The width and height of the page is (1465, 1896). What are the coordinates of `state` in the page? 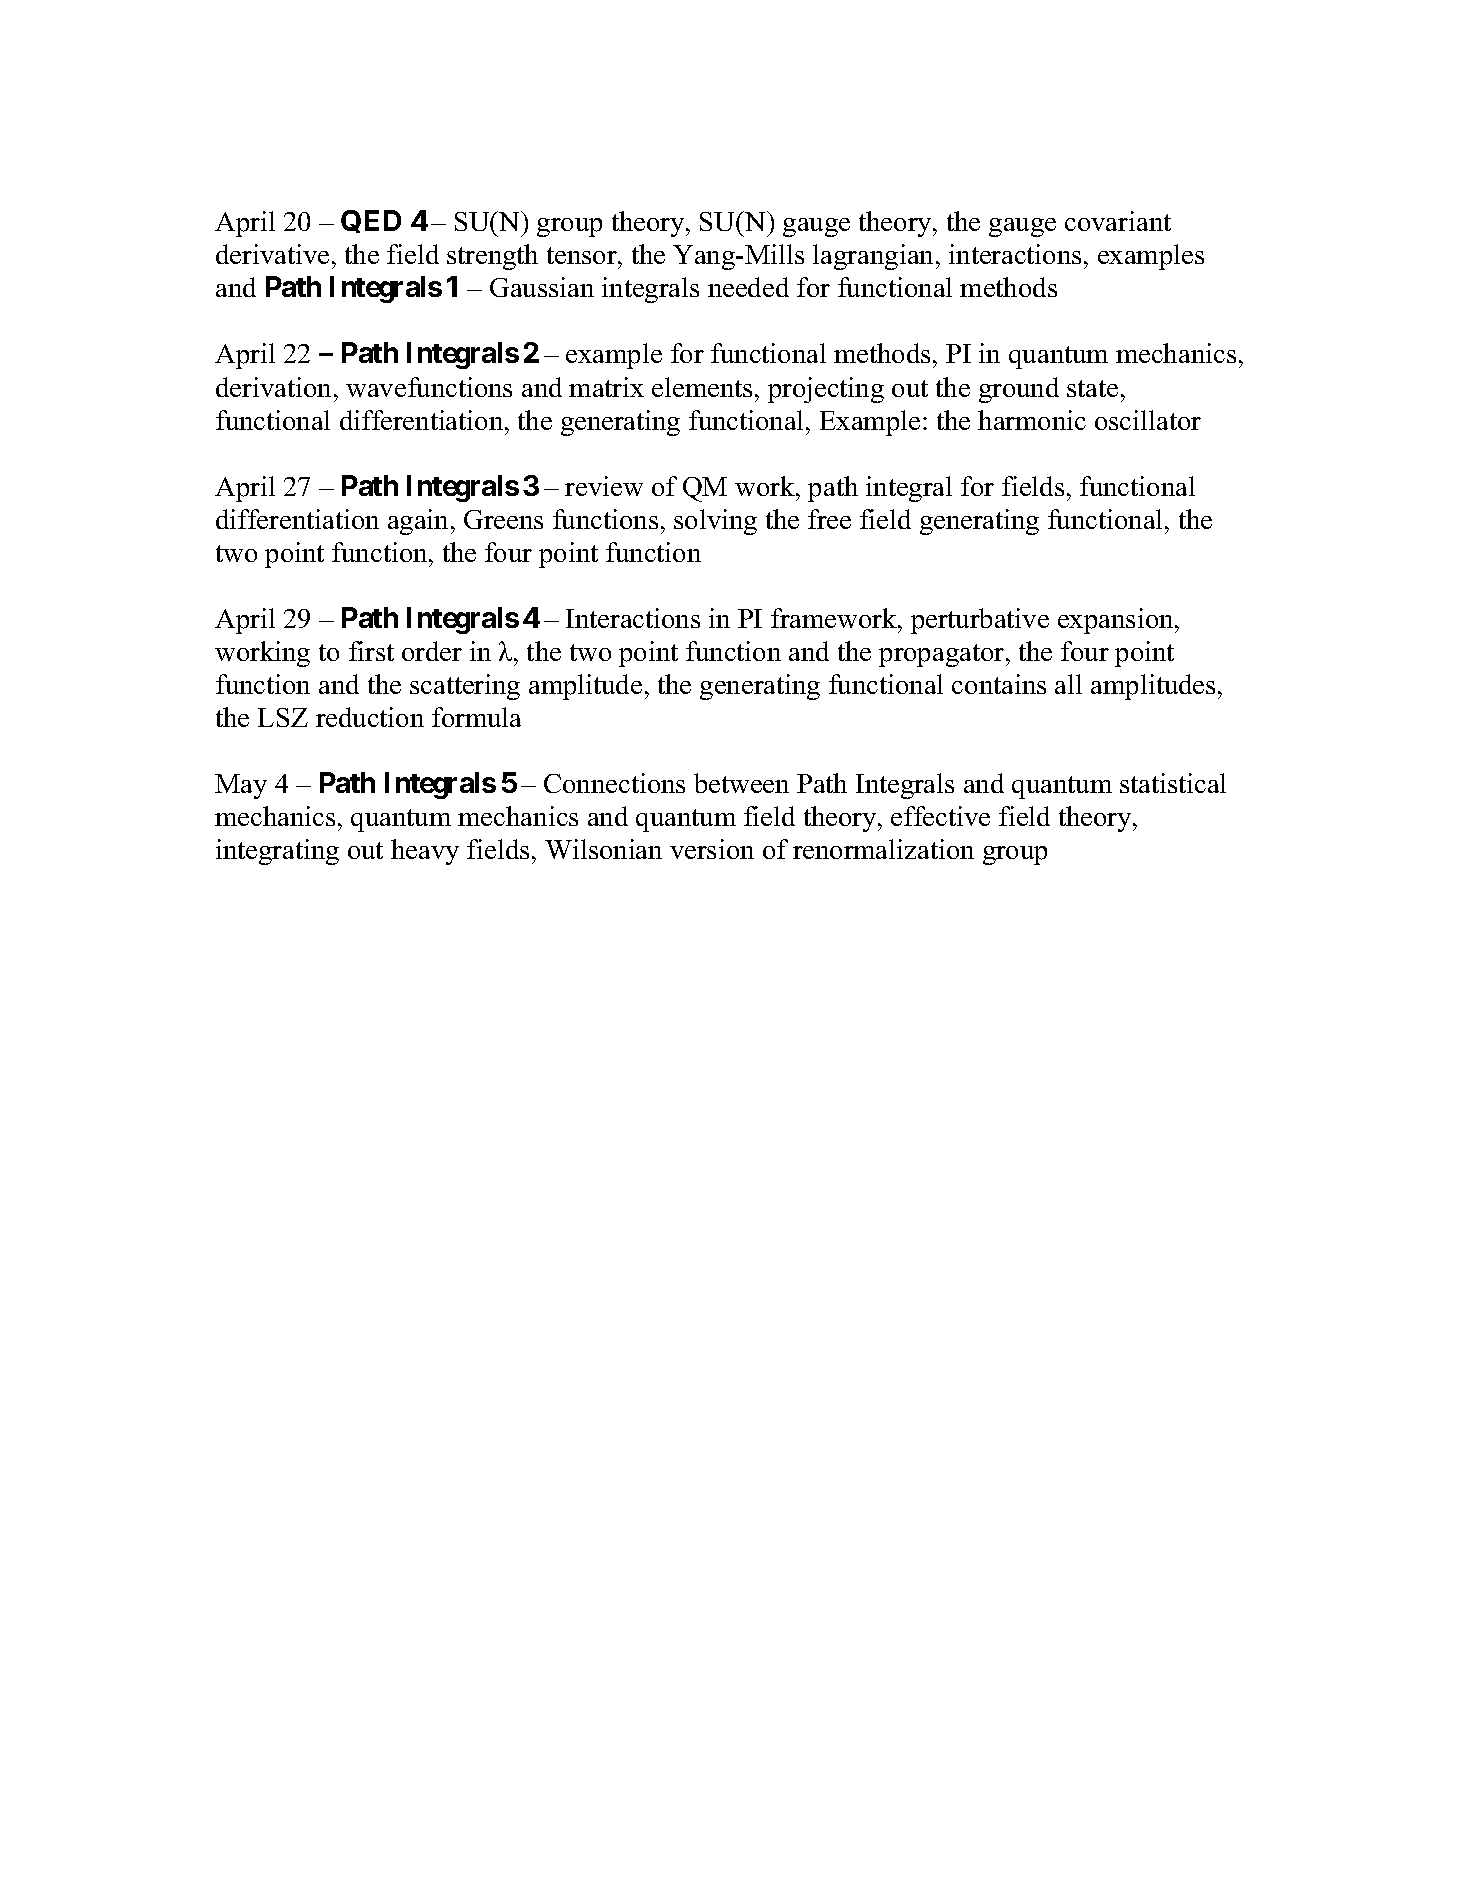 It's located at (1092, 388).
